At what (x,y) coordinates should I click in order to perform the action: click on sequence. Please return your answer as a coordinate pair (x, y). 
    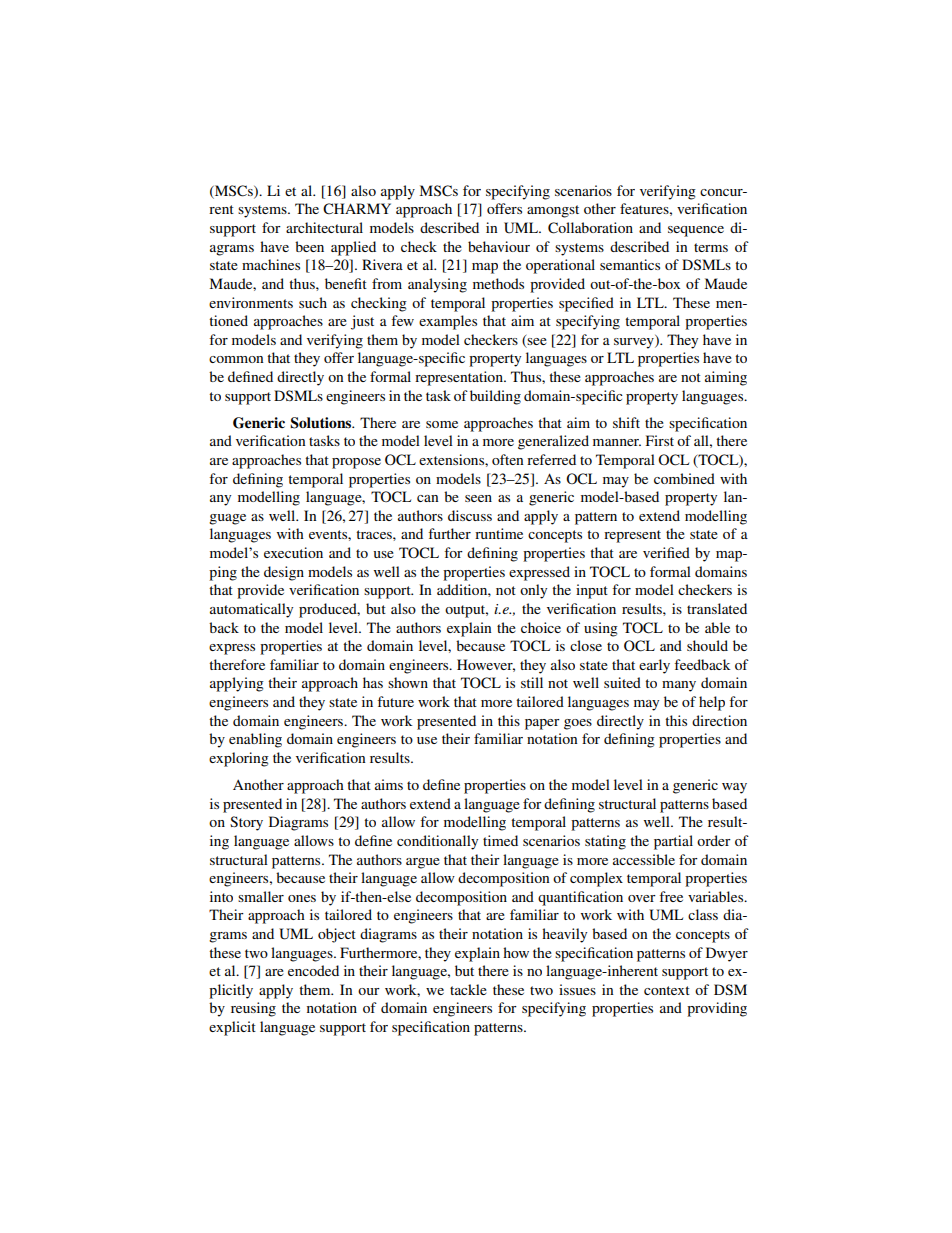
    Looking at the image, I should click on (696, 231).
